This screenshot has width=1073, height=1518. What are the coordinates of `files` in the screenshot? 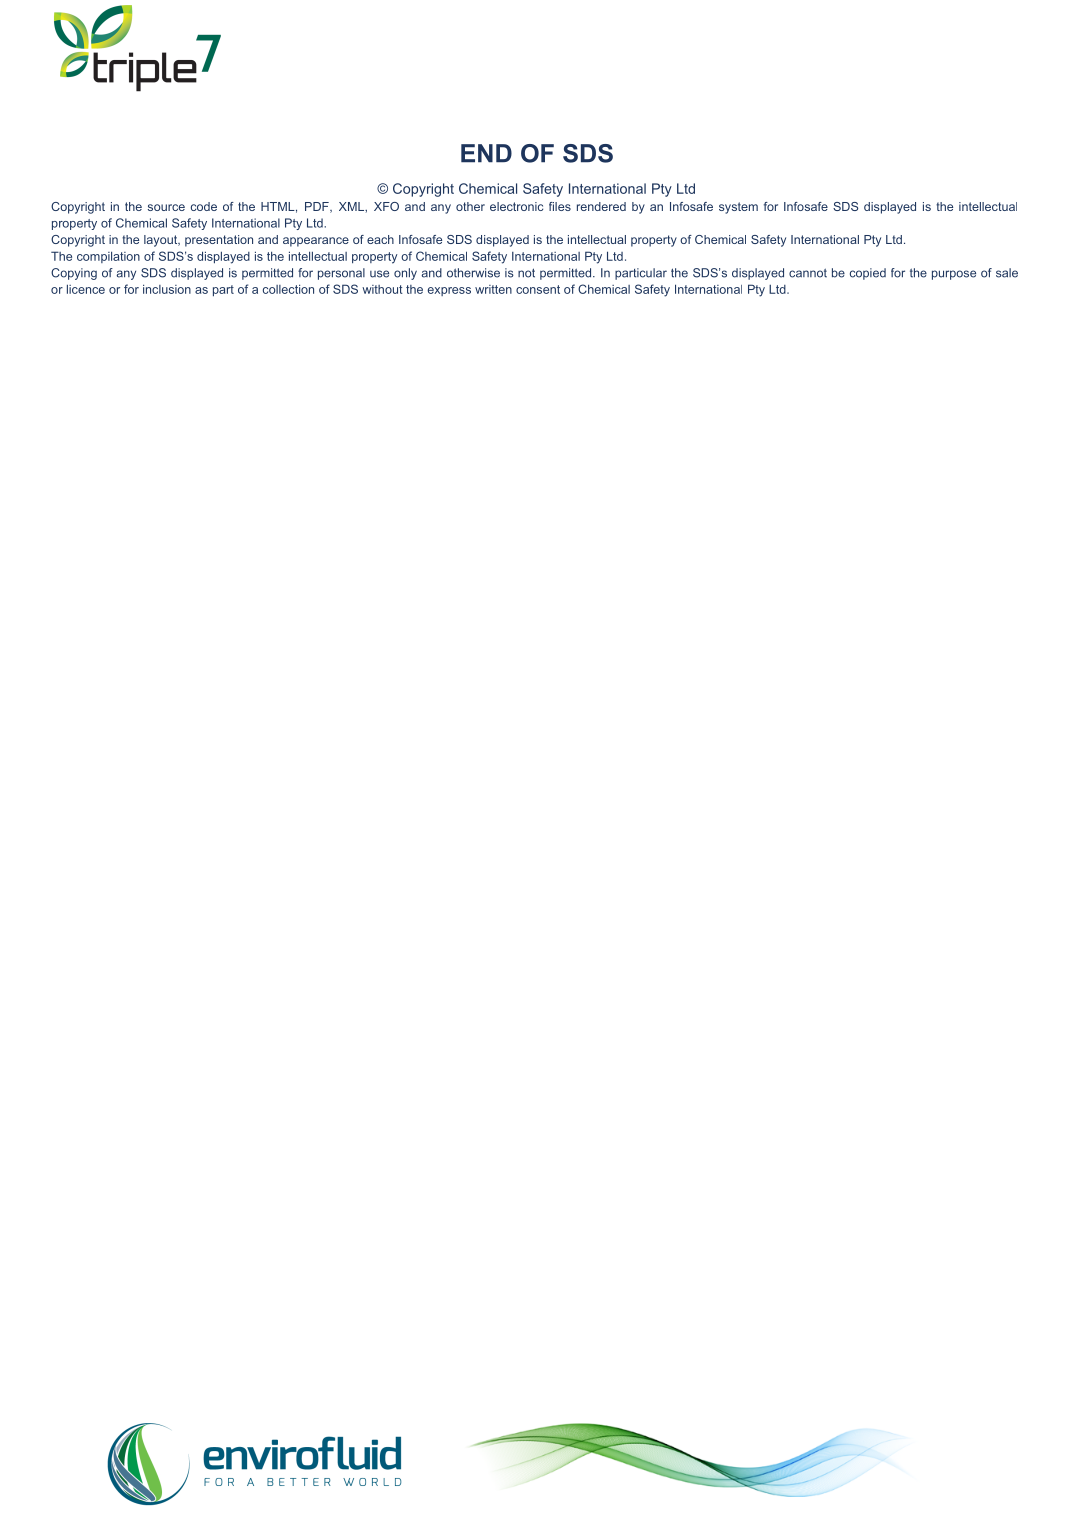 It's located at (560, 206).
